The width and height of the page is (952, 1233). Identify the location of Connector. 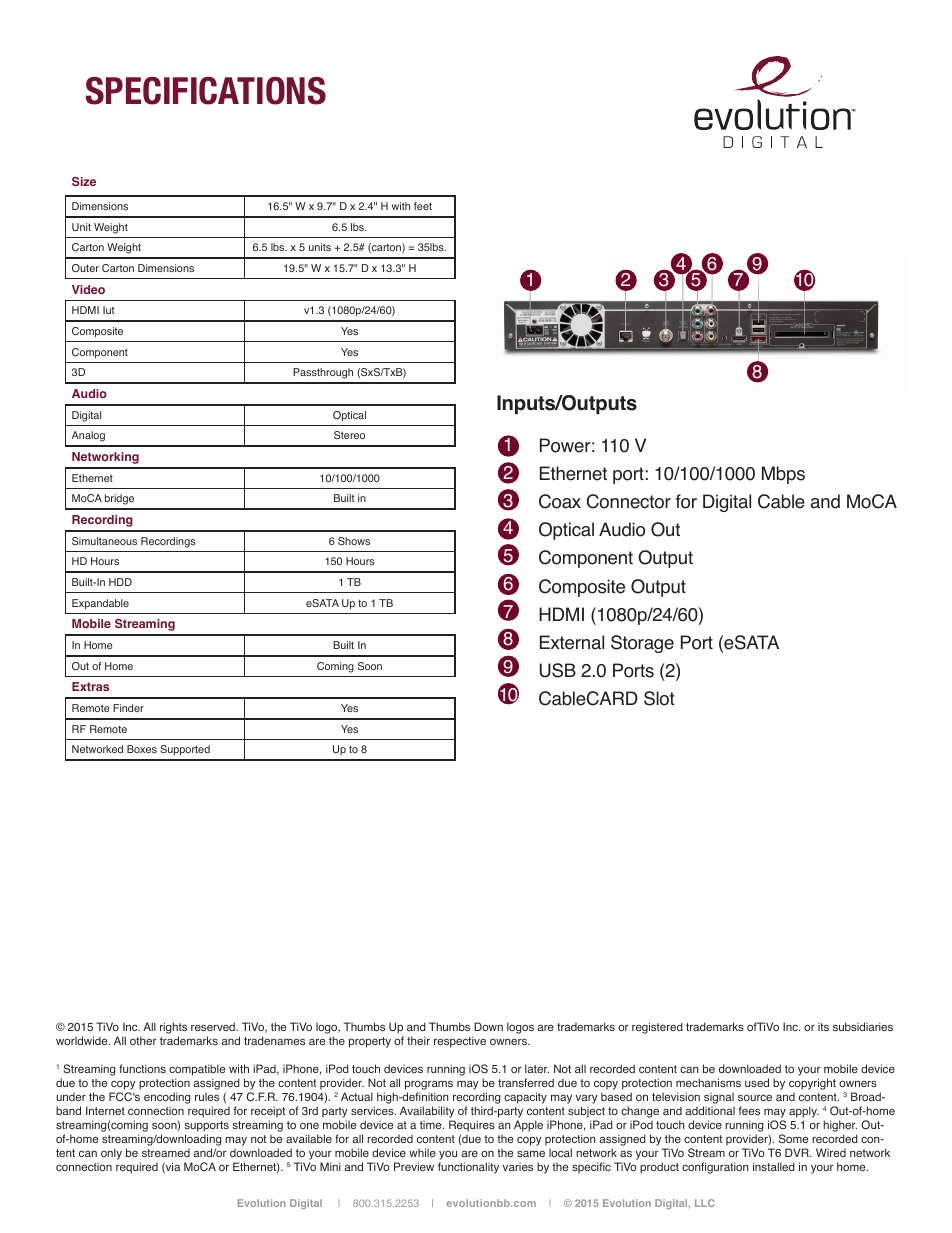
(629, 501).
